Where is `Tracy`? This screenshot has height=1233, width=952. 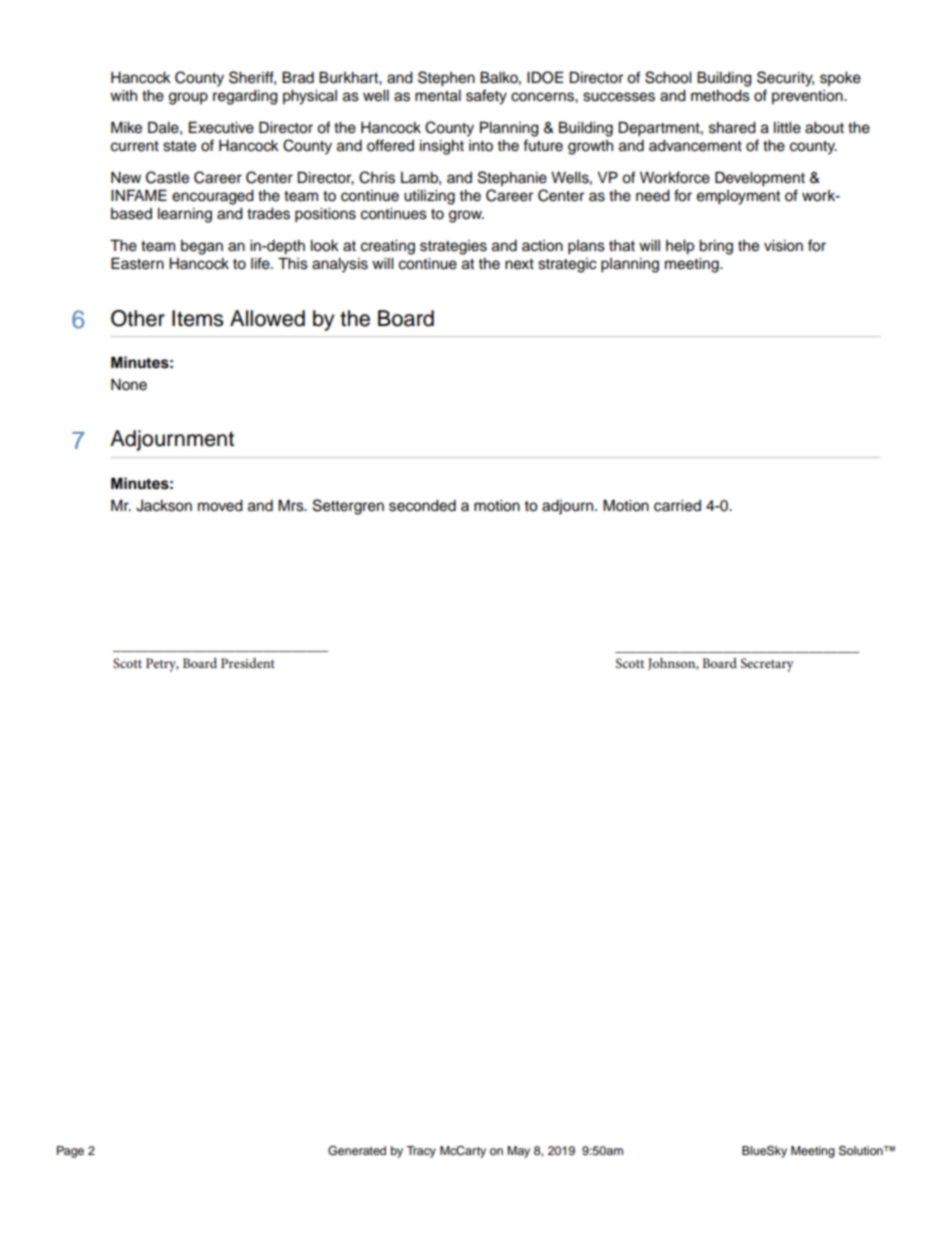 Tracy is located at coordinates (421, 1152).
